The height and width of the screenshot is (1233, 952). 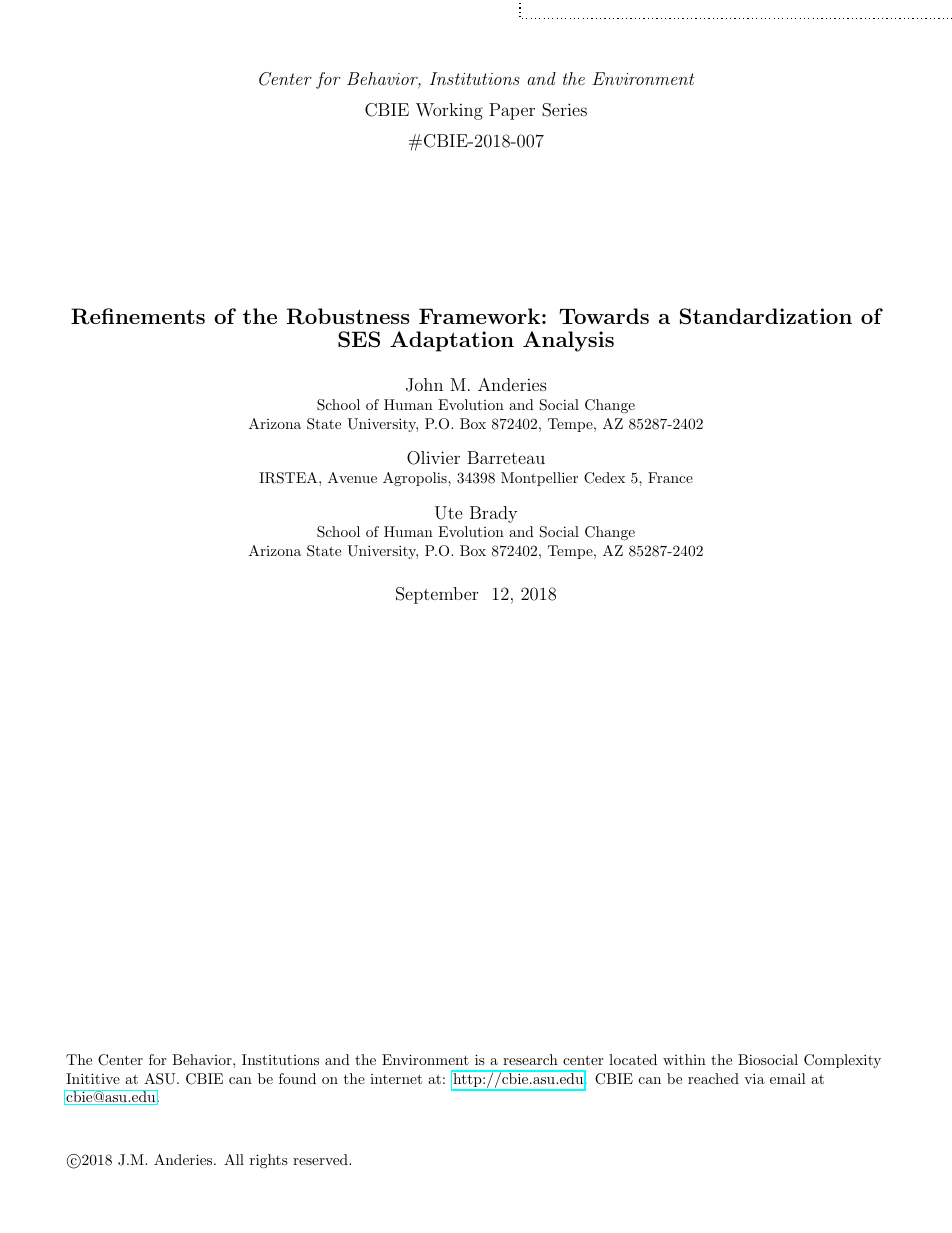 What do you see at coordinates (449, 111) in the screenshot?
I see `Working` at bounding box center [449, 111].
